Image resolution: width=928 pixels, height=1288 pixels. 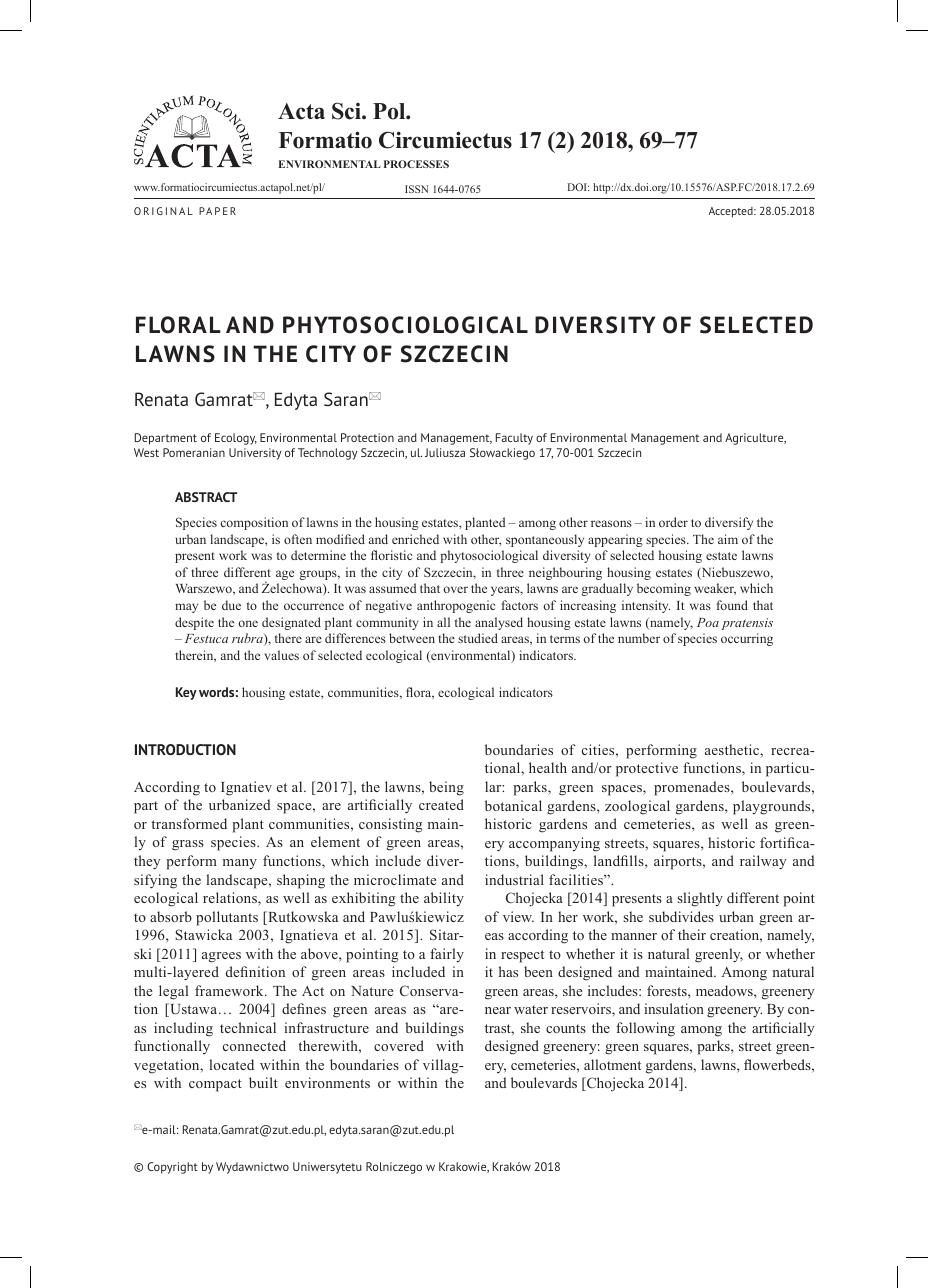 What do you see at coordinates (416, 189) in the screenshot?
I see `ISSN` at bounding box center [416, 189].
